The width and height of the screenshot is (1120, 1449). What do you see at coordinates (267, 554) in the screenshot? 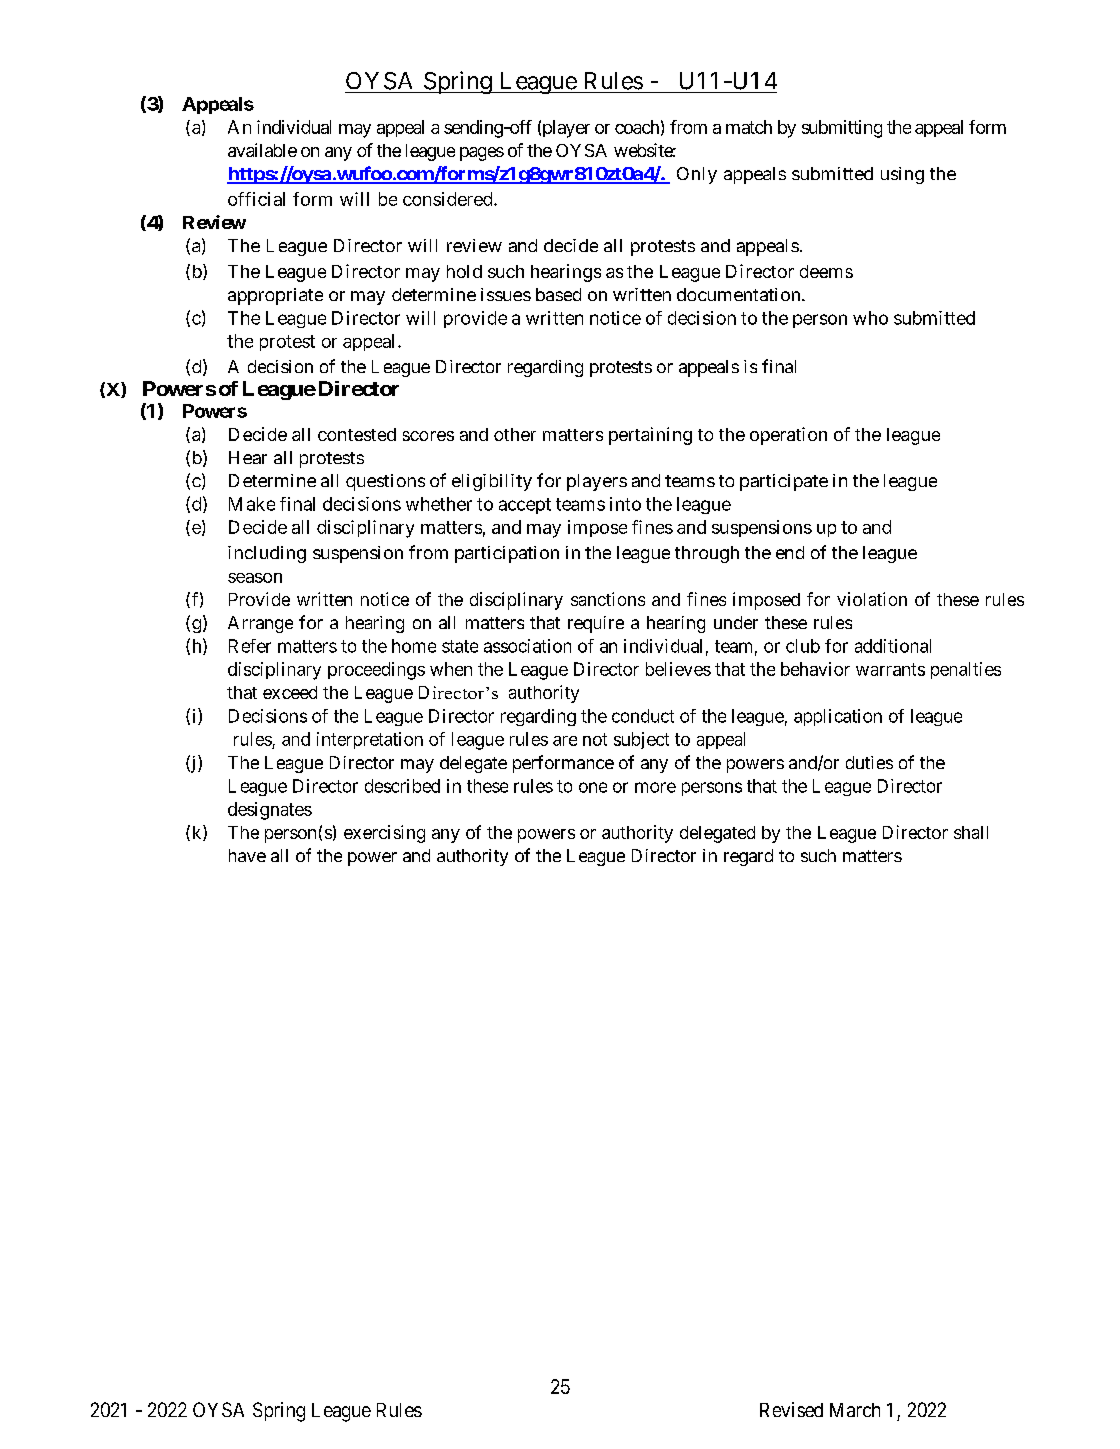
I see `including` at bounding box center [267, 554].
